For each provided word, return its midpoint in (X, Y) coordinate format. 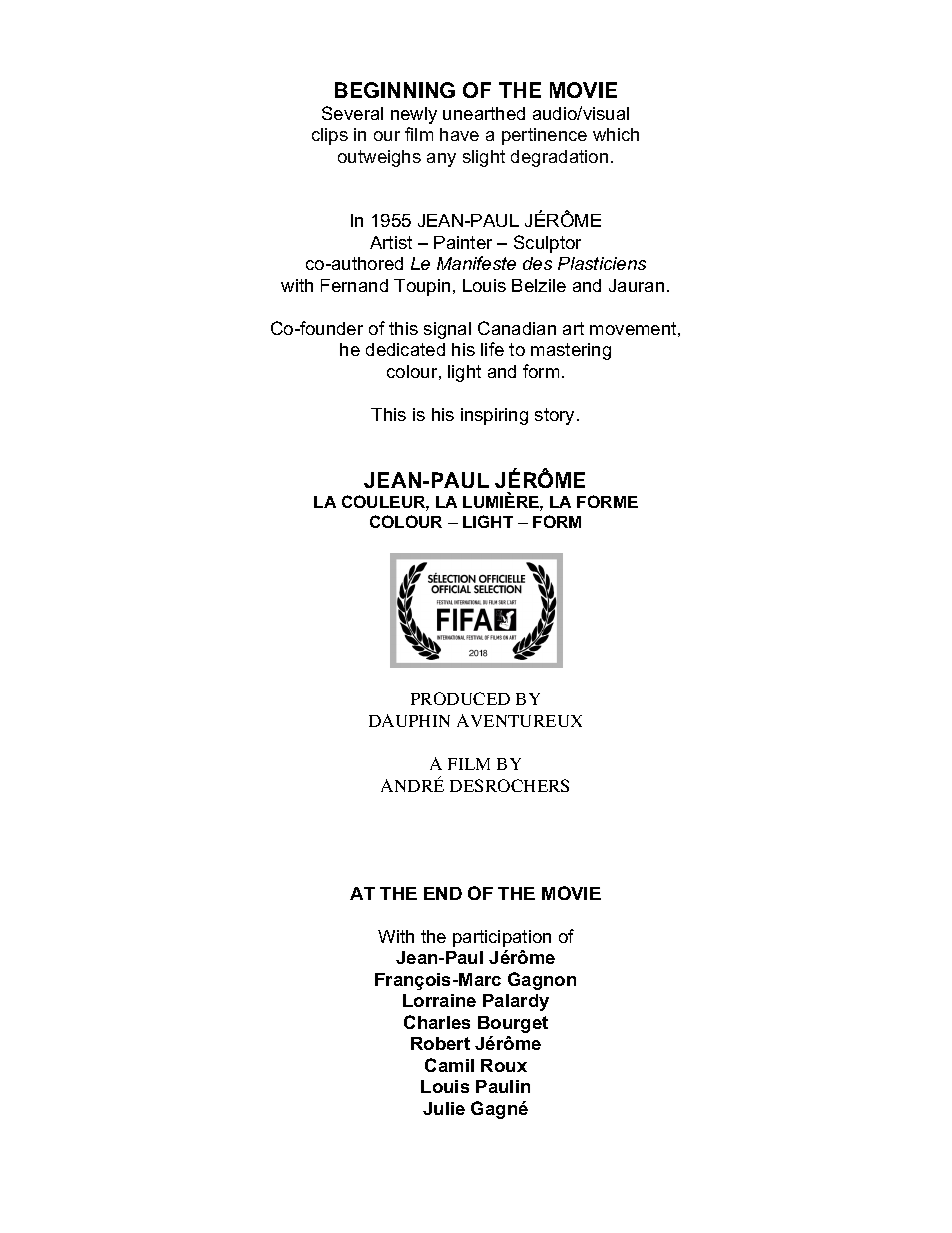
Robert (440, 1043)
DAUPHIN (409, 720)
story (556, 416)
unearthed (484, 113)
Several (352, 113)
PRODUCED (460, 698)
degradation (559, 158)
